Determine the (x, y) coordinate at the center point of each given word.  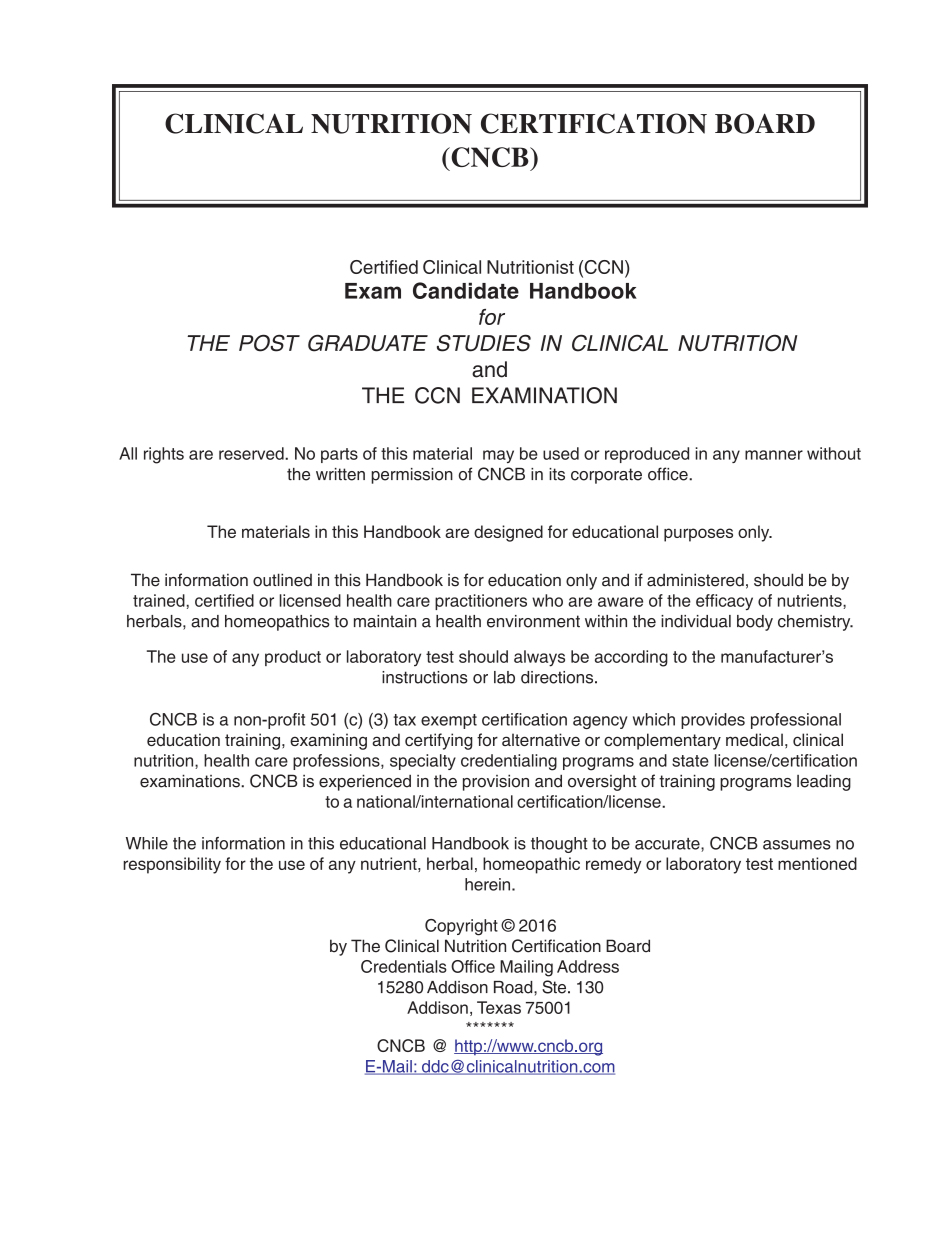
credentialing (509, 762)
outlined (282, 580)
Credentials (404, 966)
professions (337, 762)
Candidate (466, 290)
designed (508, 533)
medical (754, 739)
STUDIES (484, 343)
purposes (698, 535)
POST (269, 343)
